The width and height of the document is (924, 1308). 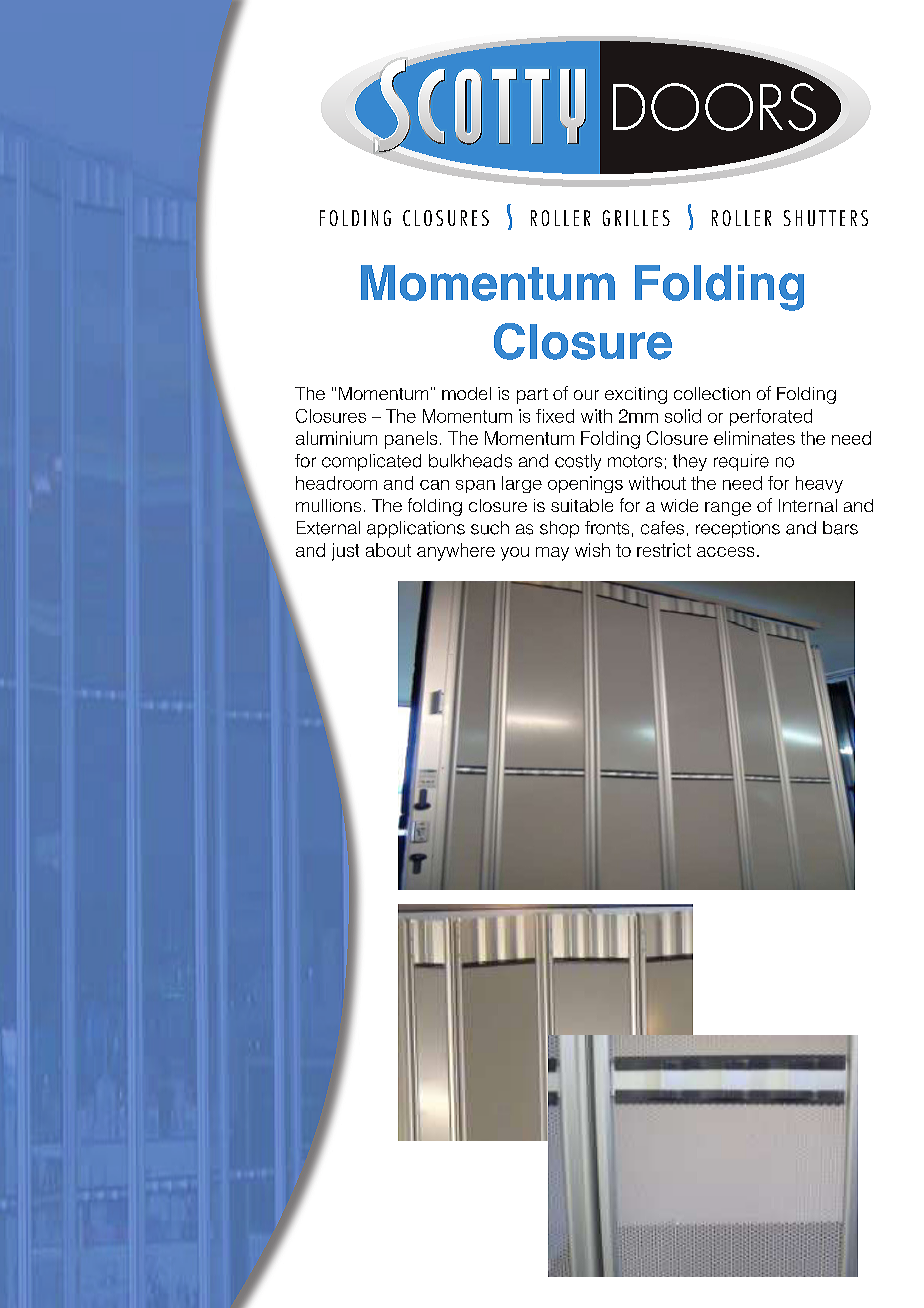 I want to click on access, so click(x=725, y=552).
